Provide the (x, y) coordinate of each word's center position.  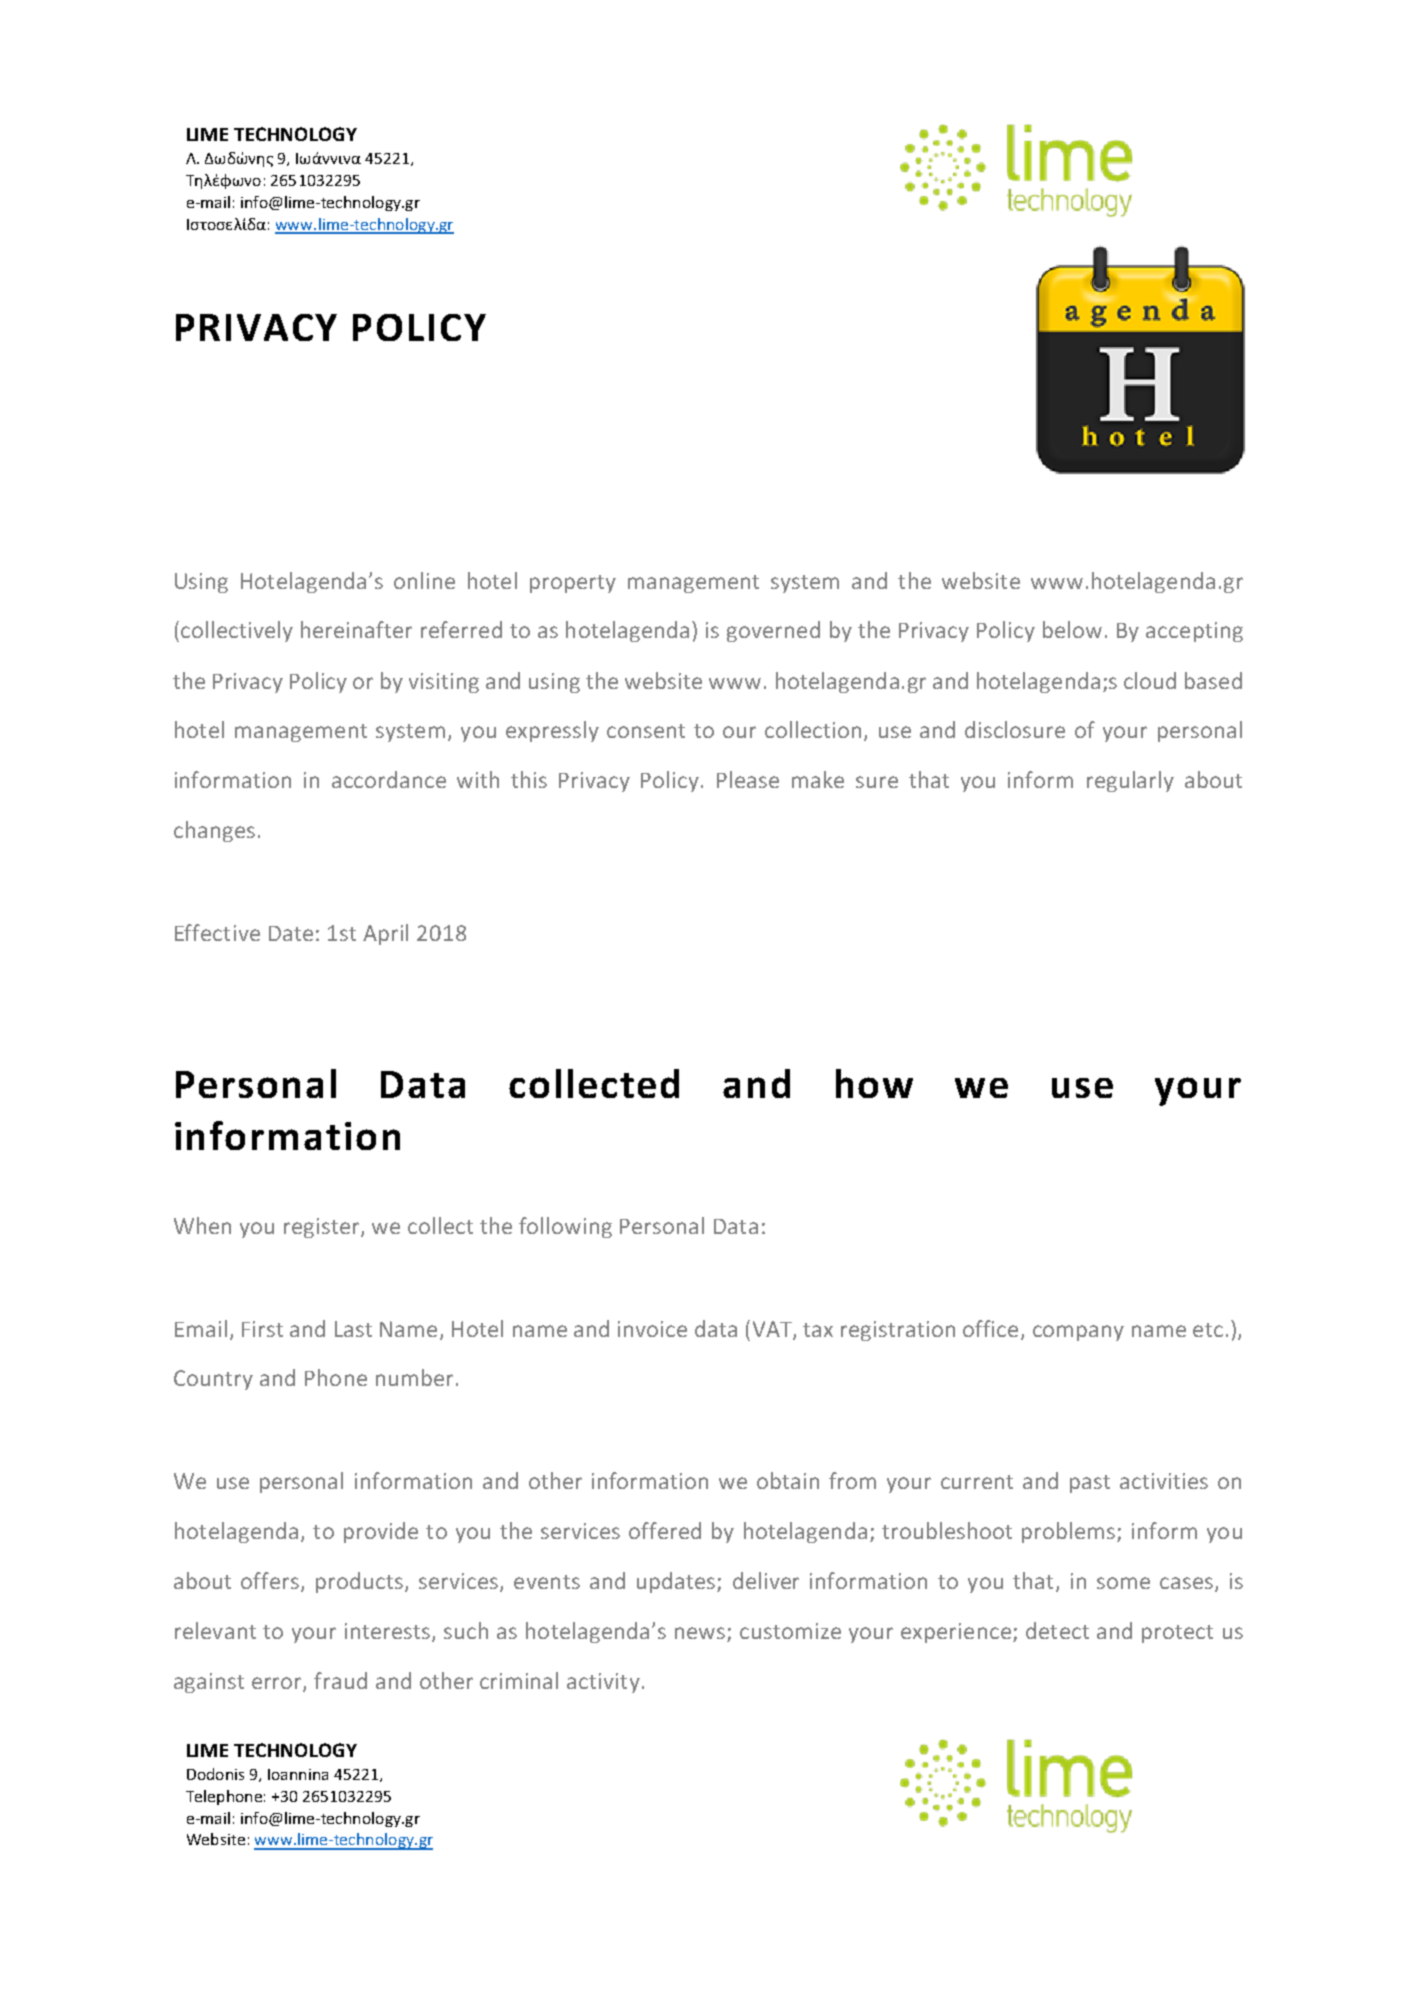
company (1078, 1333)
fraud (340, 1680)
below (1072, 629)
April (385, 934)
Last (353, 1329)
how (874, 1083)
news (700, 1633)
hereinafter (356, 629)
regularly (1130, 781)
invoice (652, 1329)
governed (773, 631)
